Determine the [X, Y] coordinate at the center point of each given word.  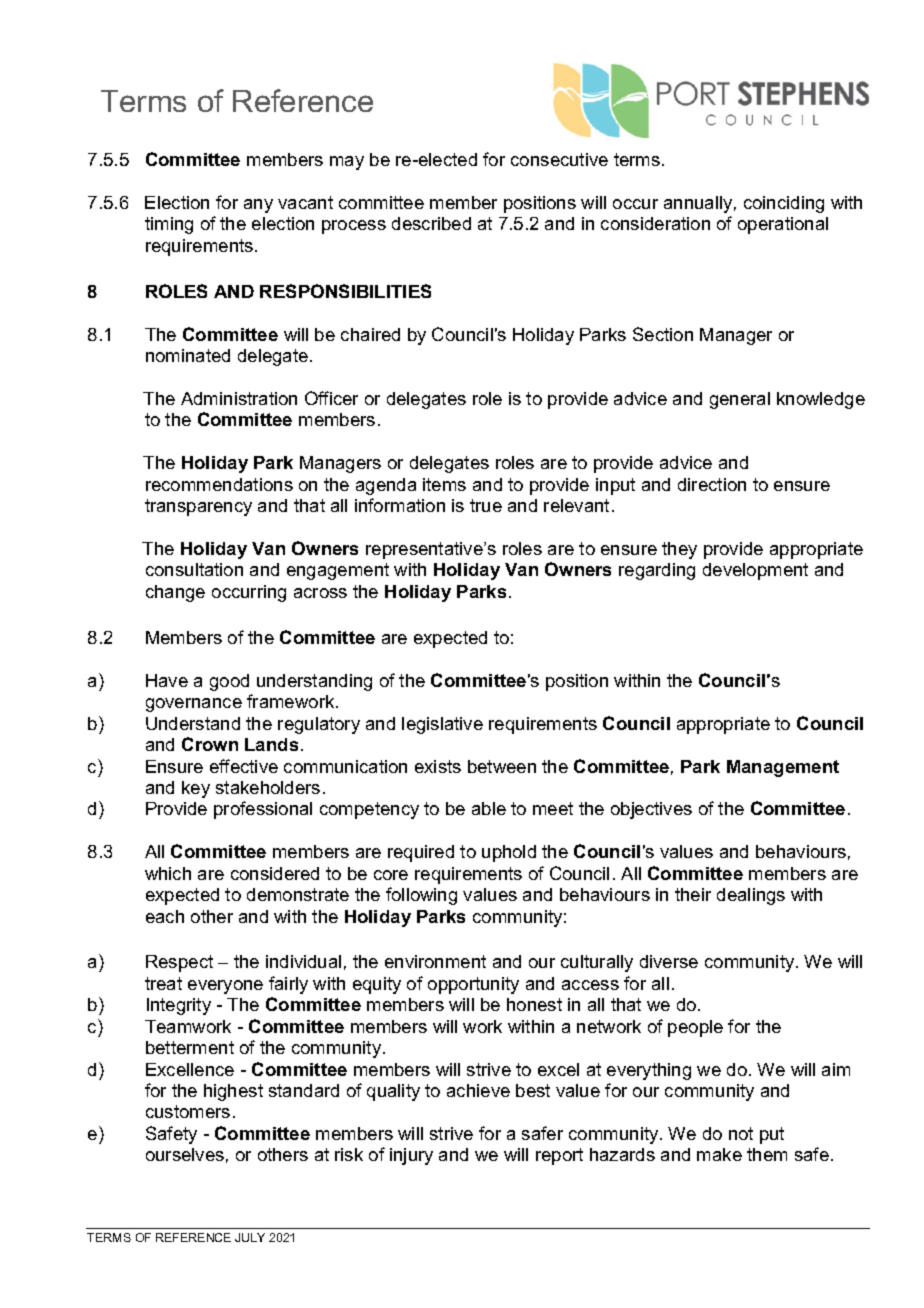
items [444, 484]
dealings [751, 896]
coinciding [784, 204]
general [740, 400]
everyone [225, 987]
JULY [250, 1237]
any [258, 206]
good [229, 682]
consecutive [559, 159]
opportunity [473, 985]
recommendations [219, 484]
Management [783, 768]
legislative [442, 725]
